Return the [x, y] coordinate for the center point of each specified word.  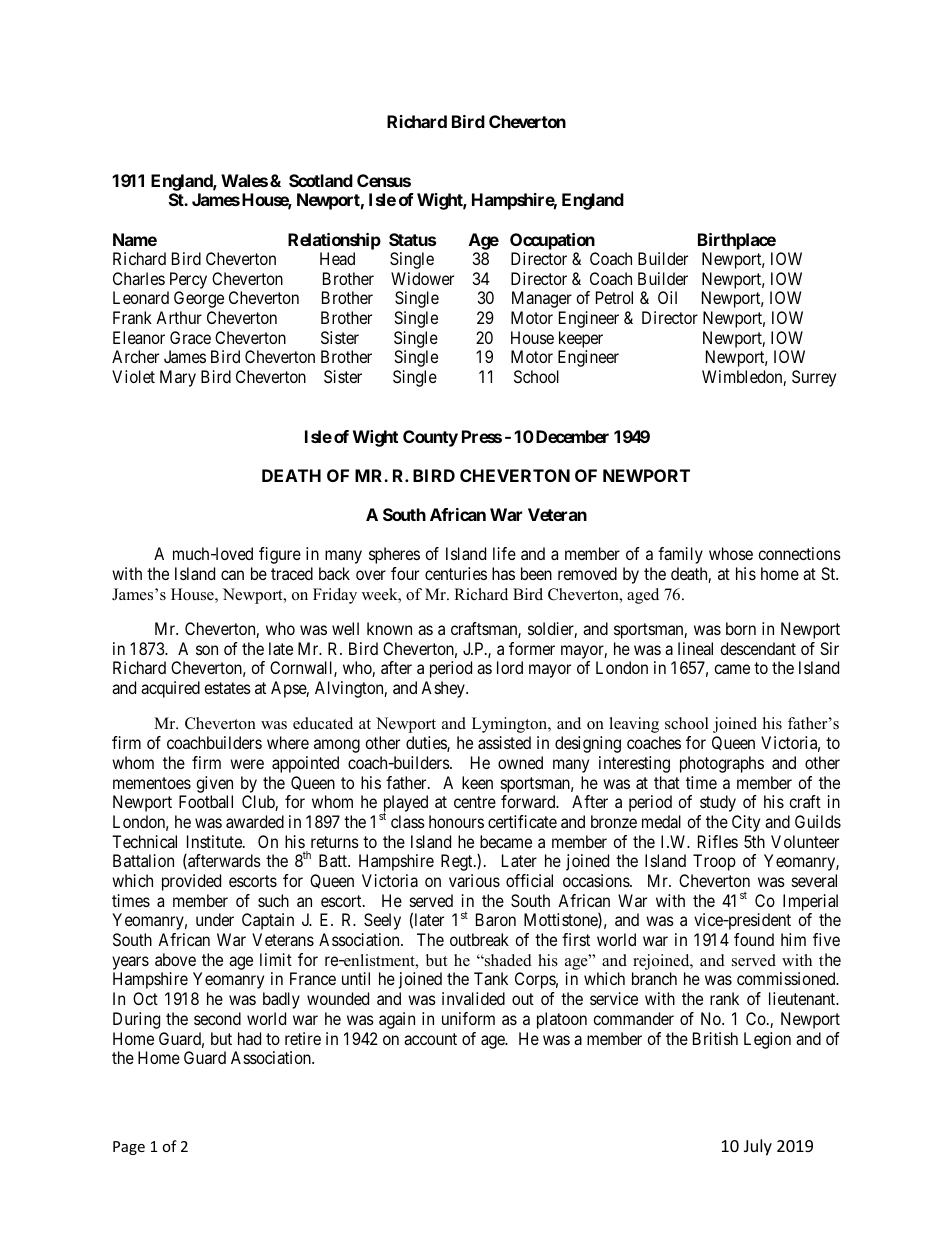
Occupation [552, 241]
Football [206, 801]
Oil [667, 297]
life [504, 553]
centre [475, 802]
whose [731, 553]
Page [129, 1148]
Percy [188, 280]
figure [280, 555]
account [430, 1039]
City [746, 823]
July [758, 1147]
